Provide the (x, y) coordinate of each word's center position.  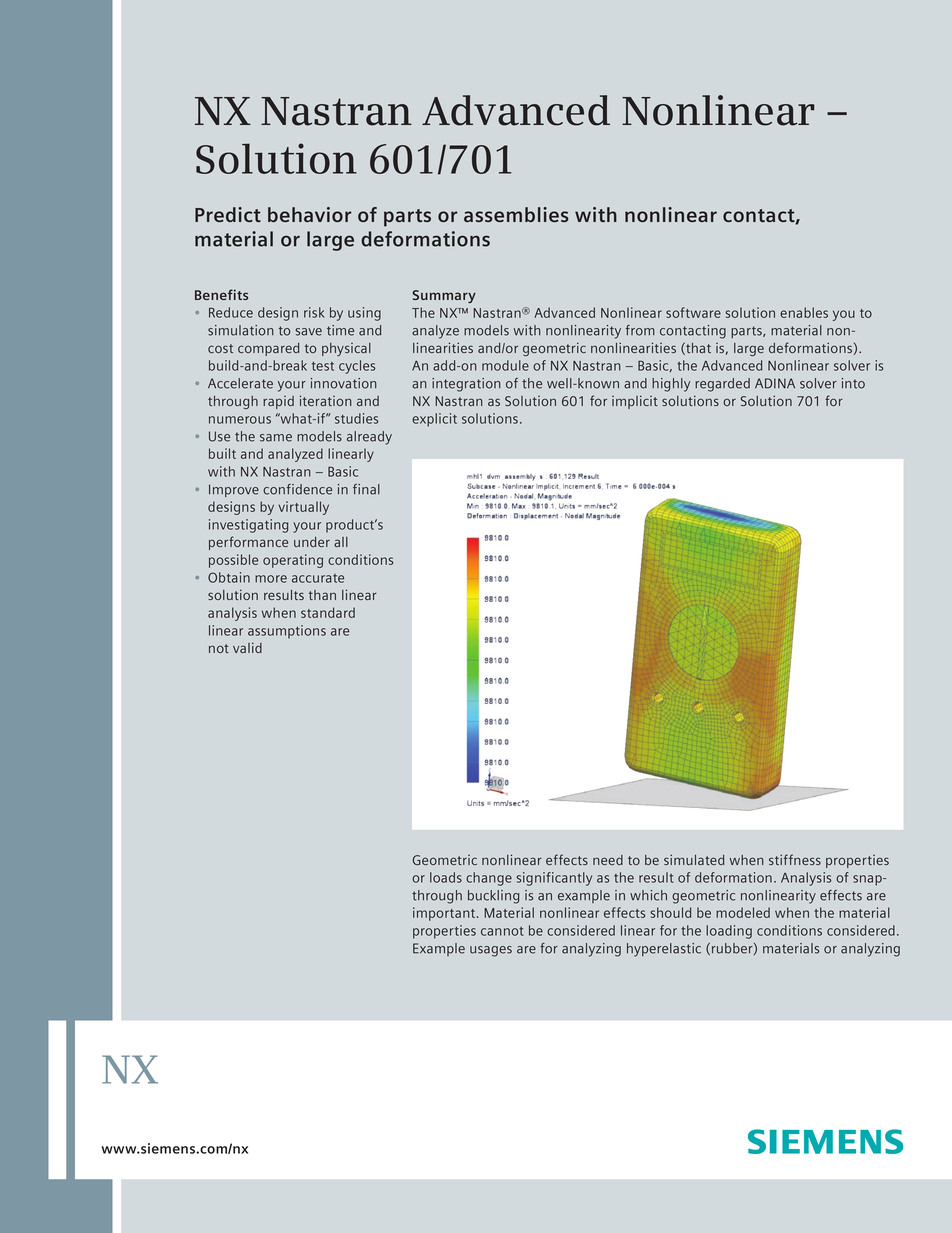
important (445, 914)
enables (804, 312)
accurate (318, 578)
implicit (635, 402)
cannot (502, 931)
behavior (309, 214)
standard (328, 612)
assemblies (516, 214)
